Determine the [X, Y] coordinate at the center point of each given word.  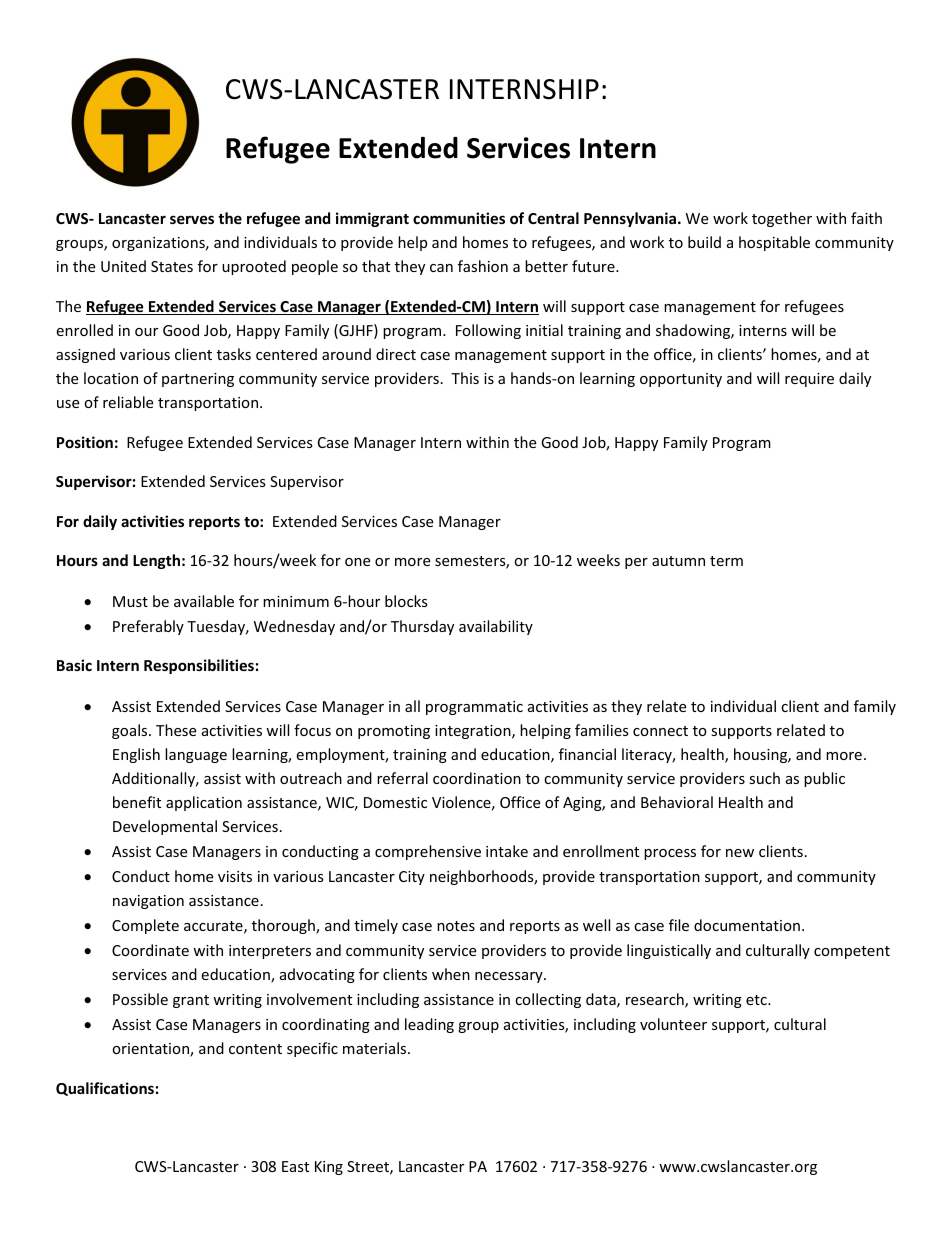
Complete [145, 926]
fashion [483, 266]
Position [85, 442]
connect [660, 731]
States [172, 266]
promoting [394, 732]
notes [456, 926]
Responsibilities [199, 666]
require [809, 380]
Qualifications [105, 1089]
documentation [747, 925]
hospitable [774, 243]
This [465, 378]
